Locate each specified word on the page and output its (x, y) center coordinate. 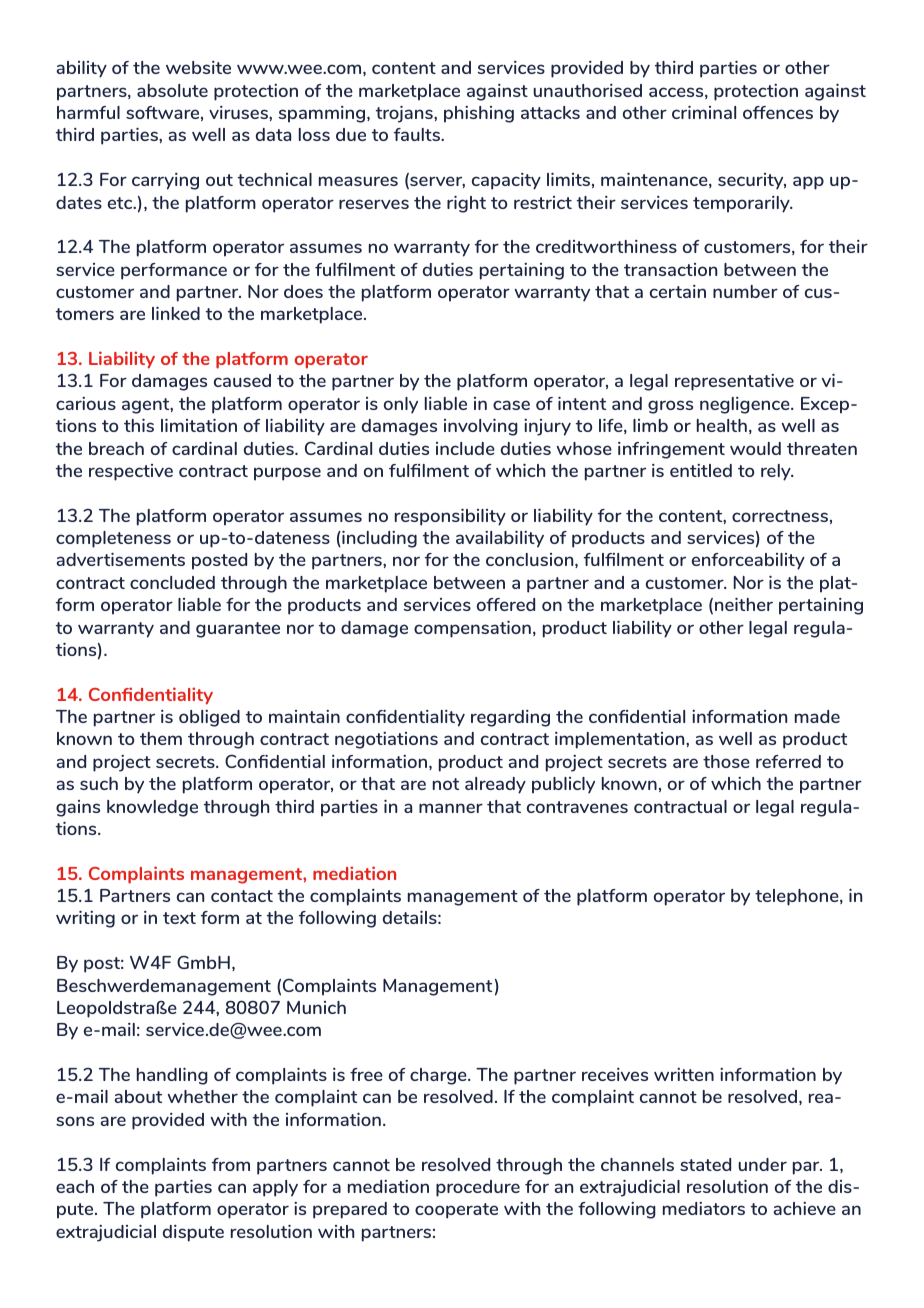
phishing (479, 114)
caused (242, 380)
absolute (172, 90)
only (401, 405)
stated (705, 1164)
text (179, 918)
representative (734, 382)
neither (744, 604)
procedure (478, 1188)
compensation (472, 629)
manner (451, 808)
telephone (798, 897)
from (231, 1164)
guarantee (238, 630)
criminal (704, 112)
